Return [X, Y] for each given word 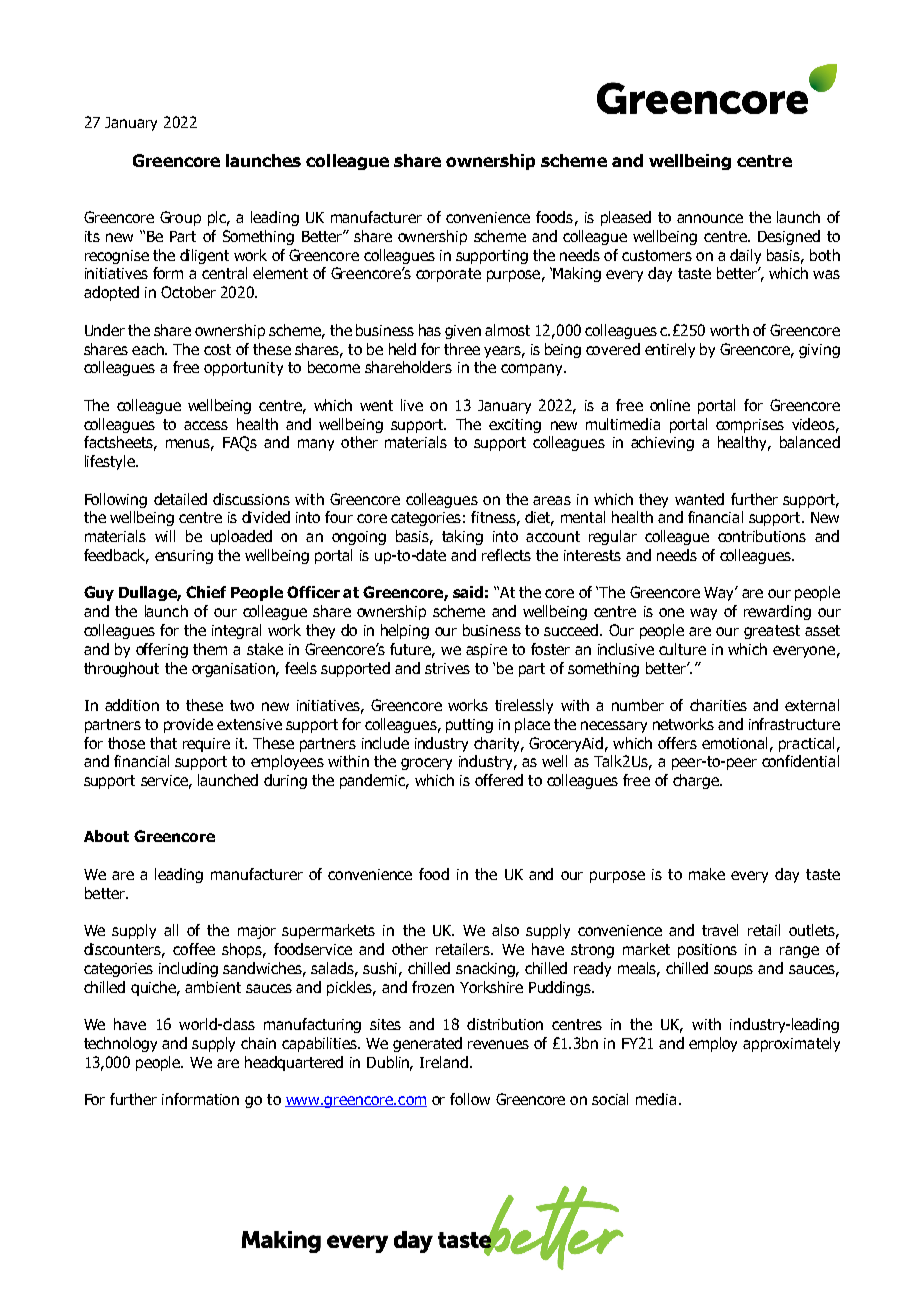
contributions [762, 536]
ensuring [184, 557]
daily [745, 256]
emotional [734, 743]
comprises [750, 426]
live [412, 405]
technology [120, 1044]
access [206, 425]
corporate [448, 275]
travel [720, 930]
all [171, 930]
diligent [204, 256]
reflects [506, 555]
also [505, 930]
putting [469, 726]
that [163, 743]
